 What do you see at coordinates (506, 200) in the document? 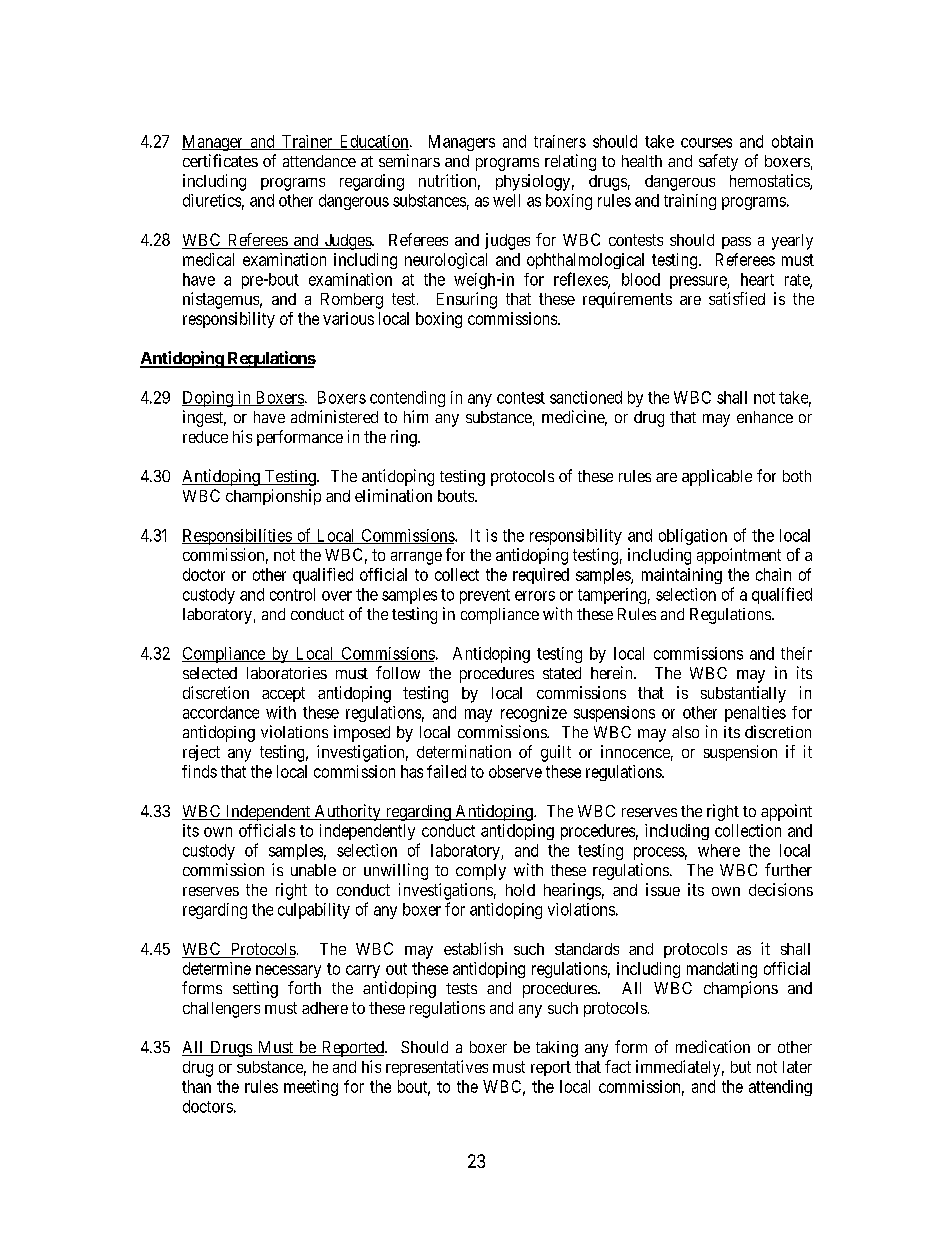
I see `well` at bounding box center [506, 200].
